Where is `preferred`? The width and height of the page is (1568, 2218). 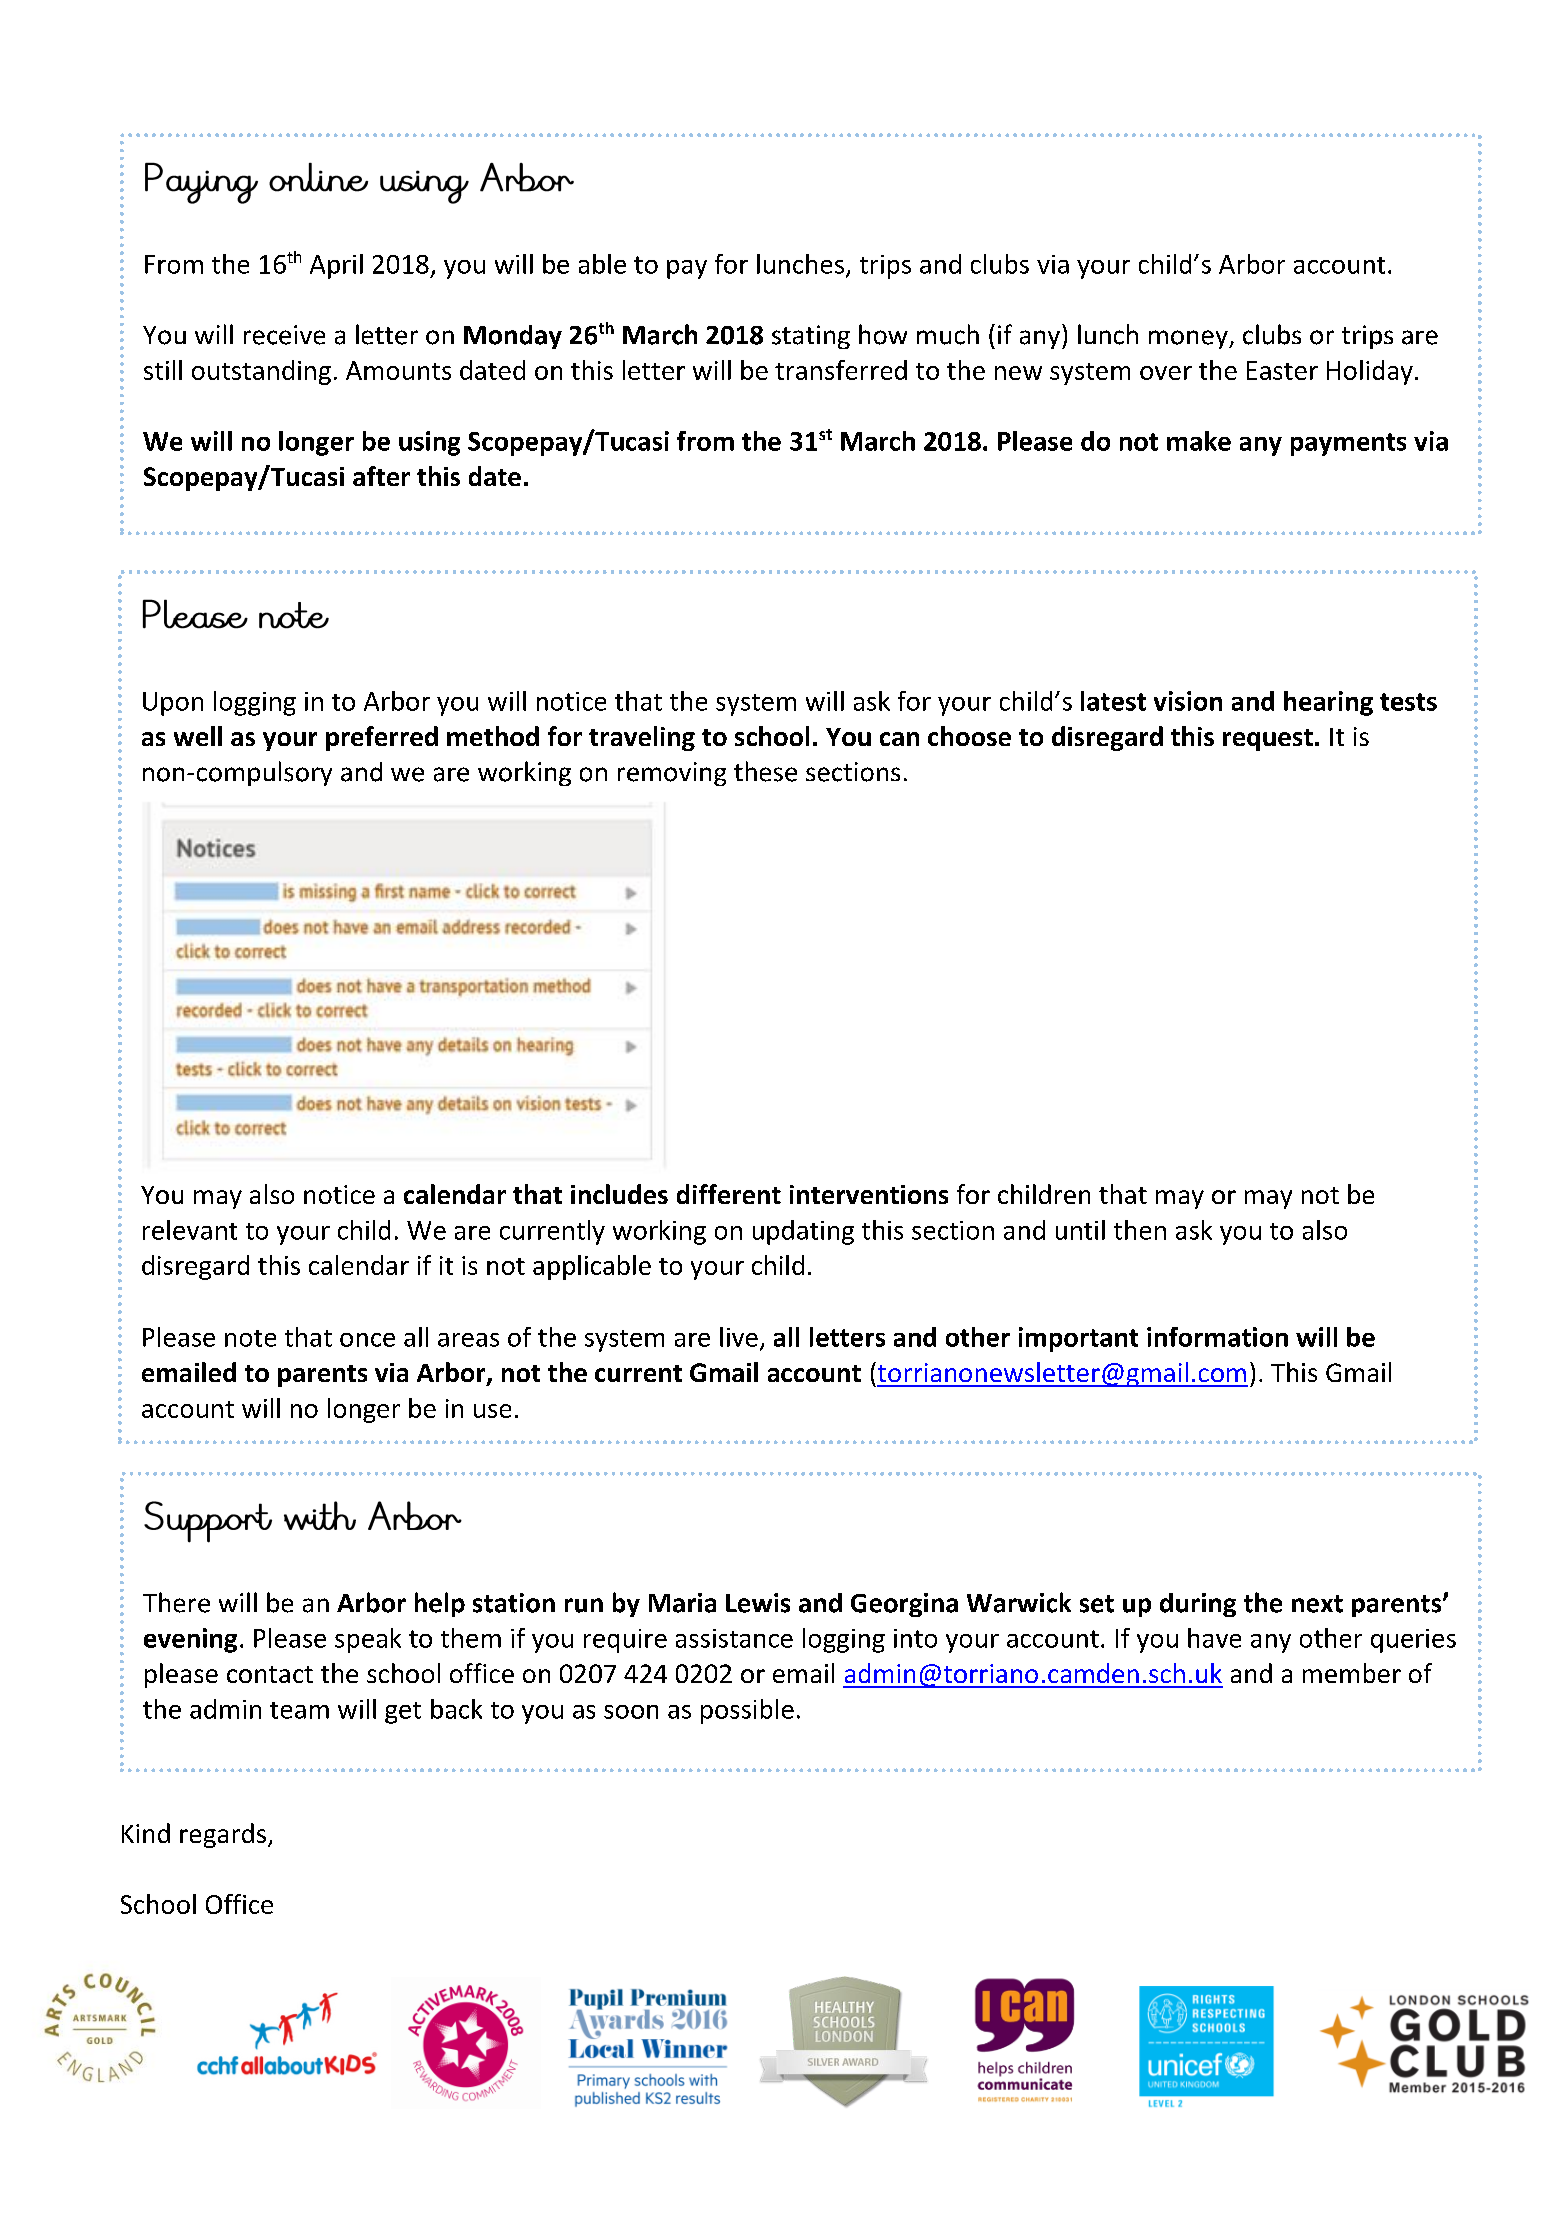
preferred is located at coordinates (382, 738).
